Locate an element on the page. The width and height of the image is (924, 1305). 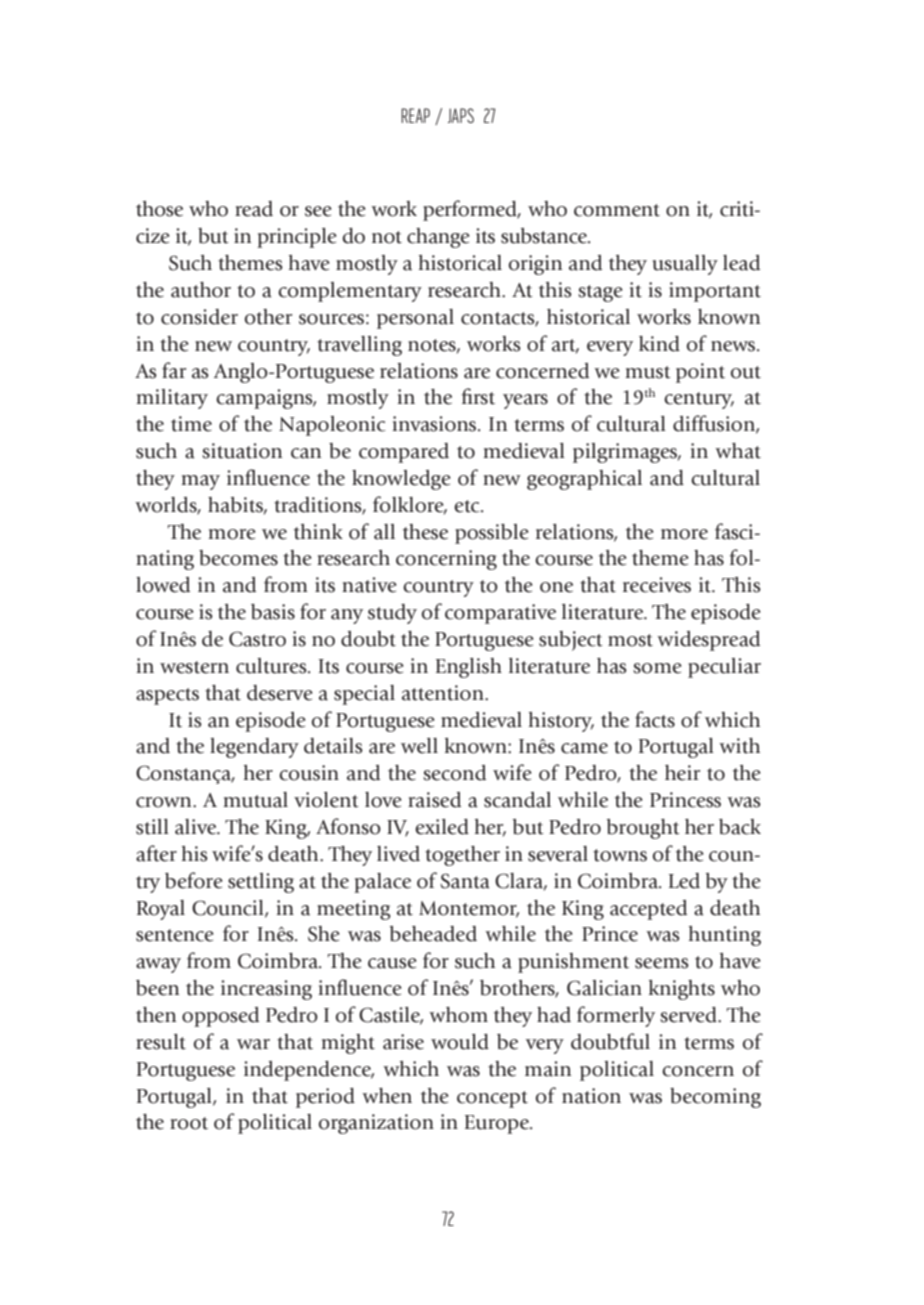
comparative is located at coordinates (500, 614).
